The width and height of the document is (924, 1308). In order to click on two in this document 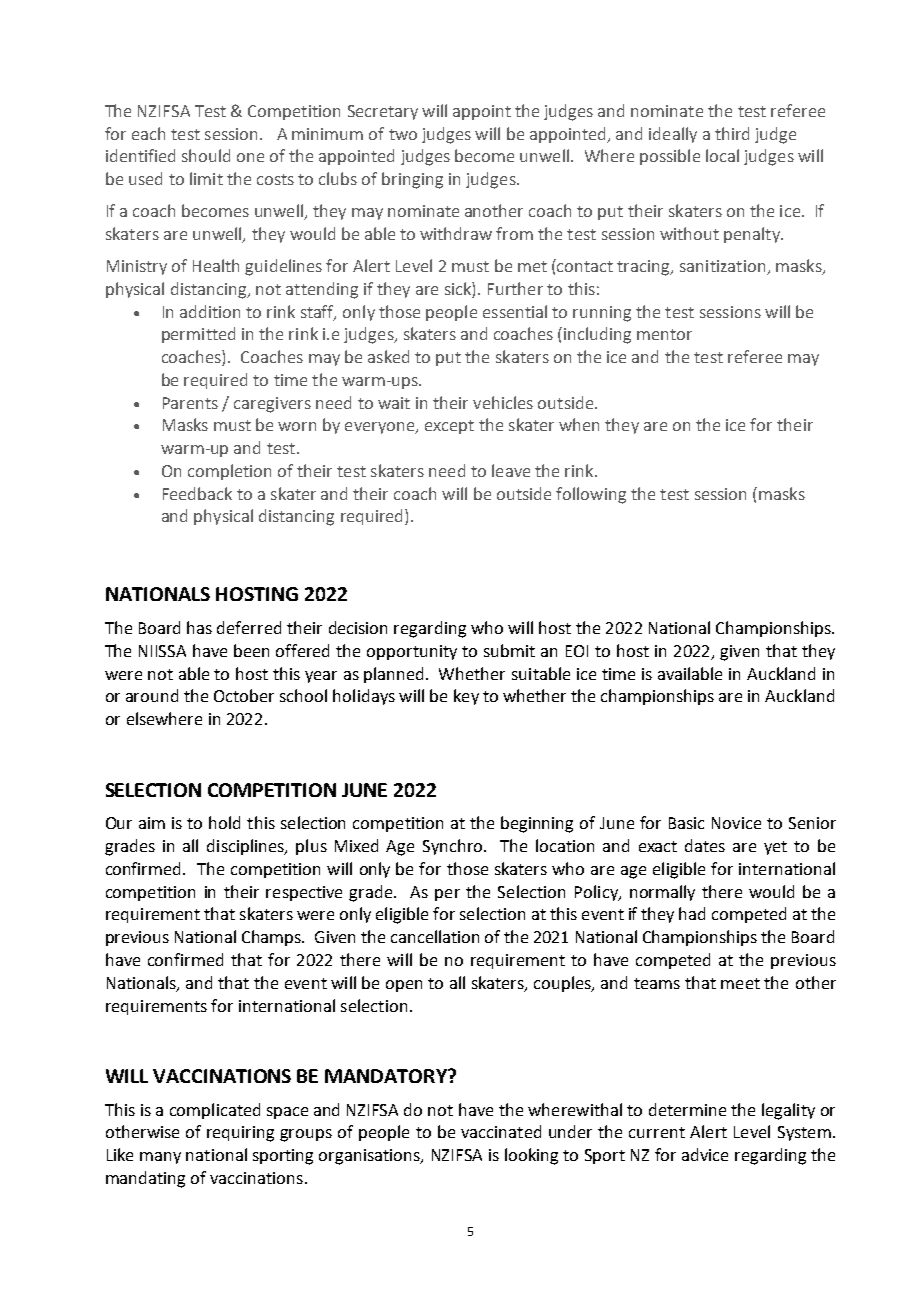, I will do `click(403, 134)`.
